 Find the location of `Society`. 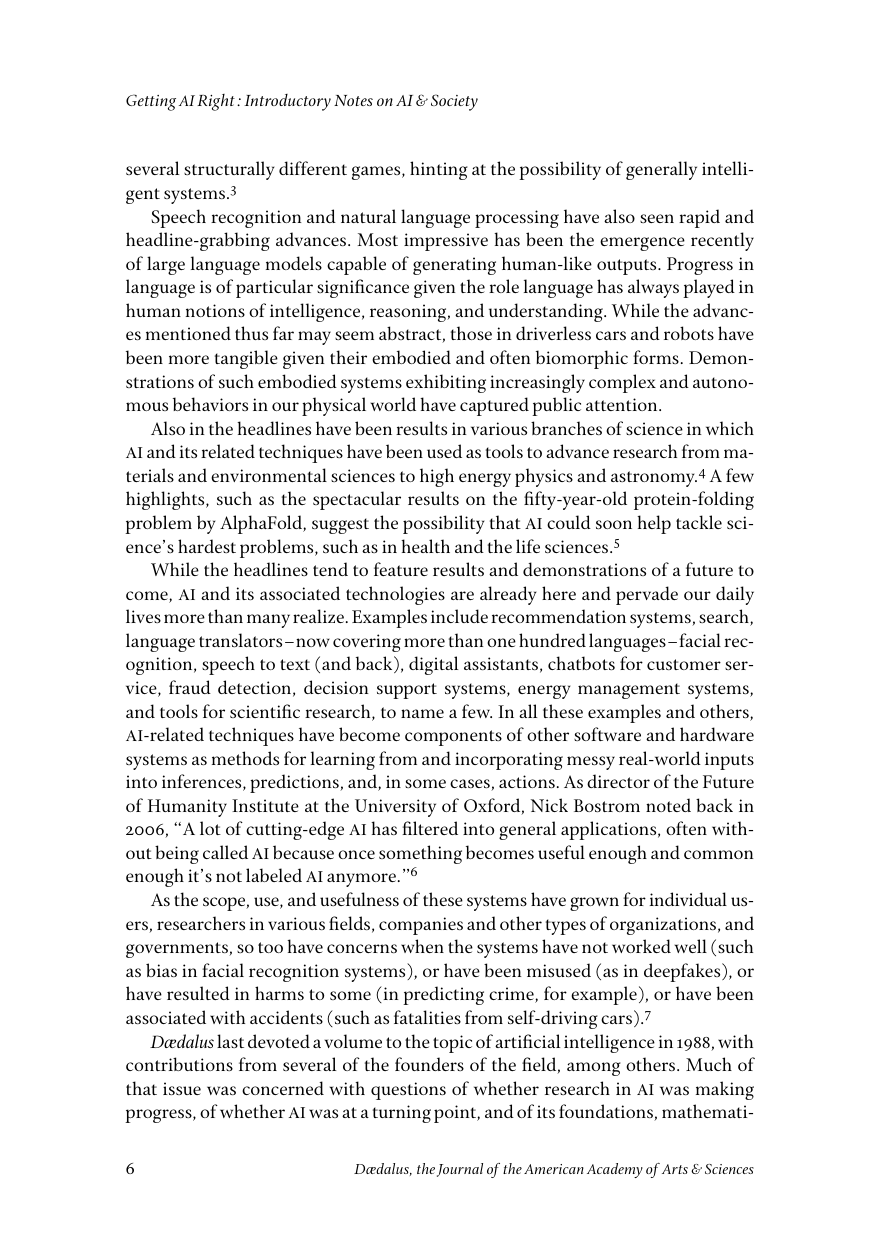

Society is located at coordinates (454, 102).
